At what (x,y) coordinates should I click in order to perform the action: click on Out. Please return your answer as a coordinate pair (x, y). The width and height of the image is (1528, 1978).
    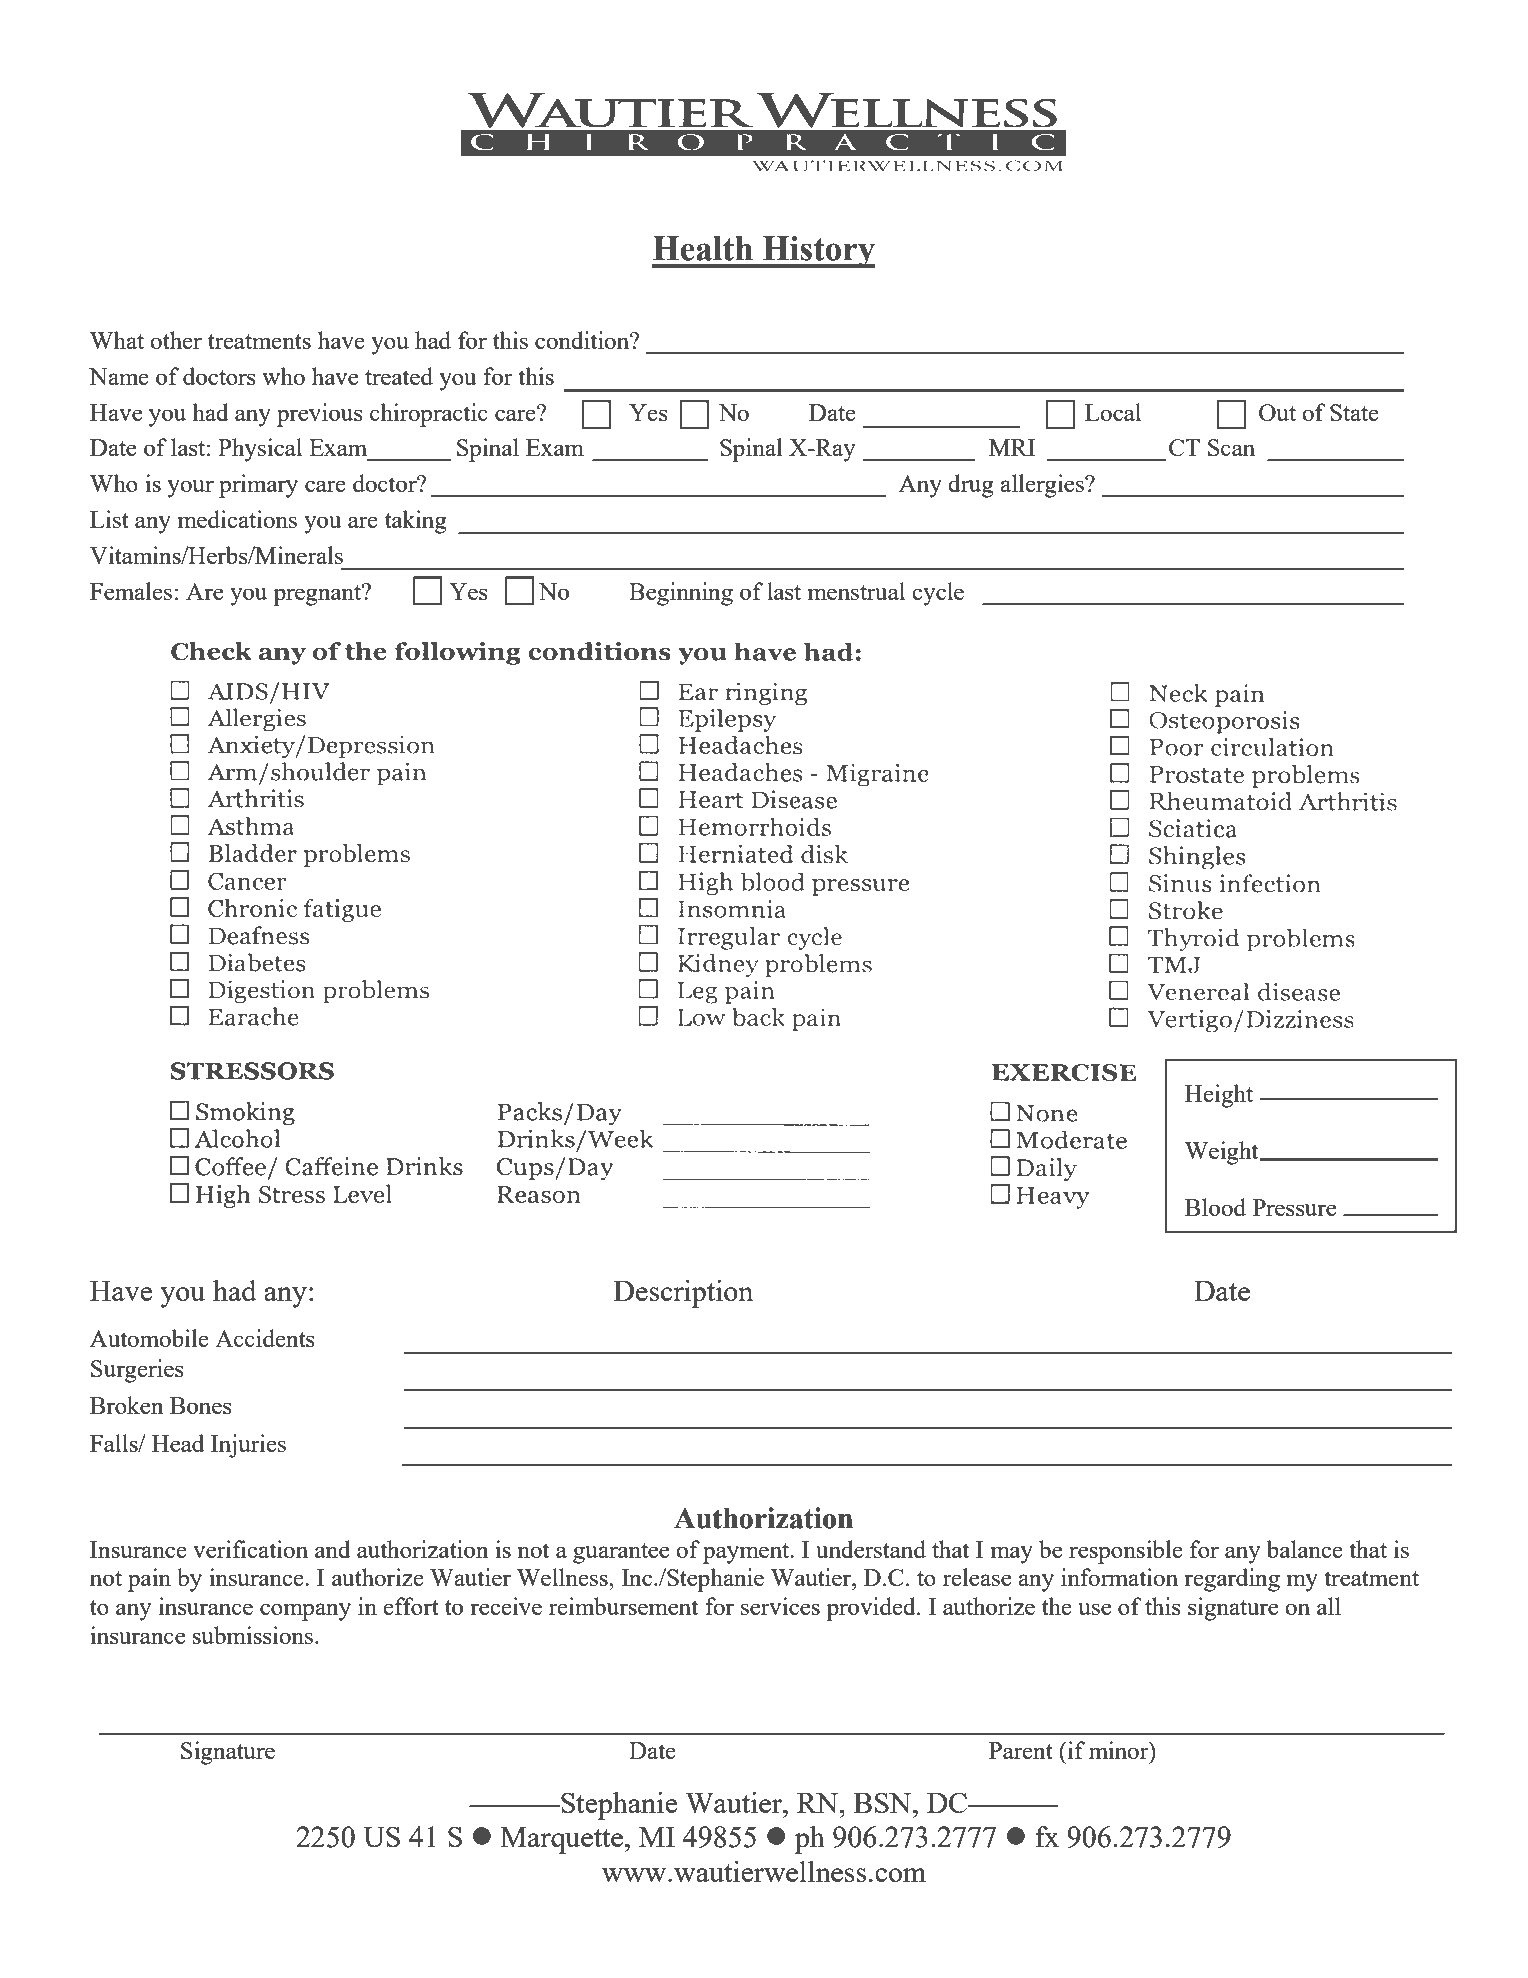
    Looking at the image, I should click on (1277, 412).
